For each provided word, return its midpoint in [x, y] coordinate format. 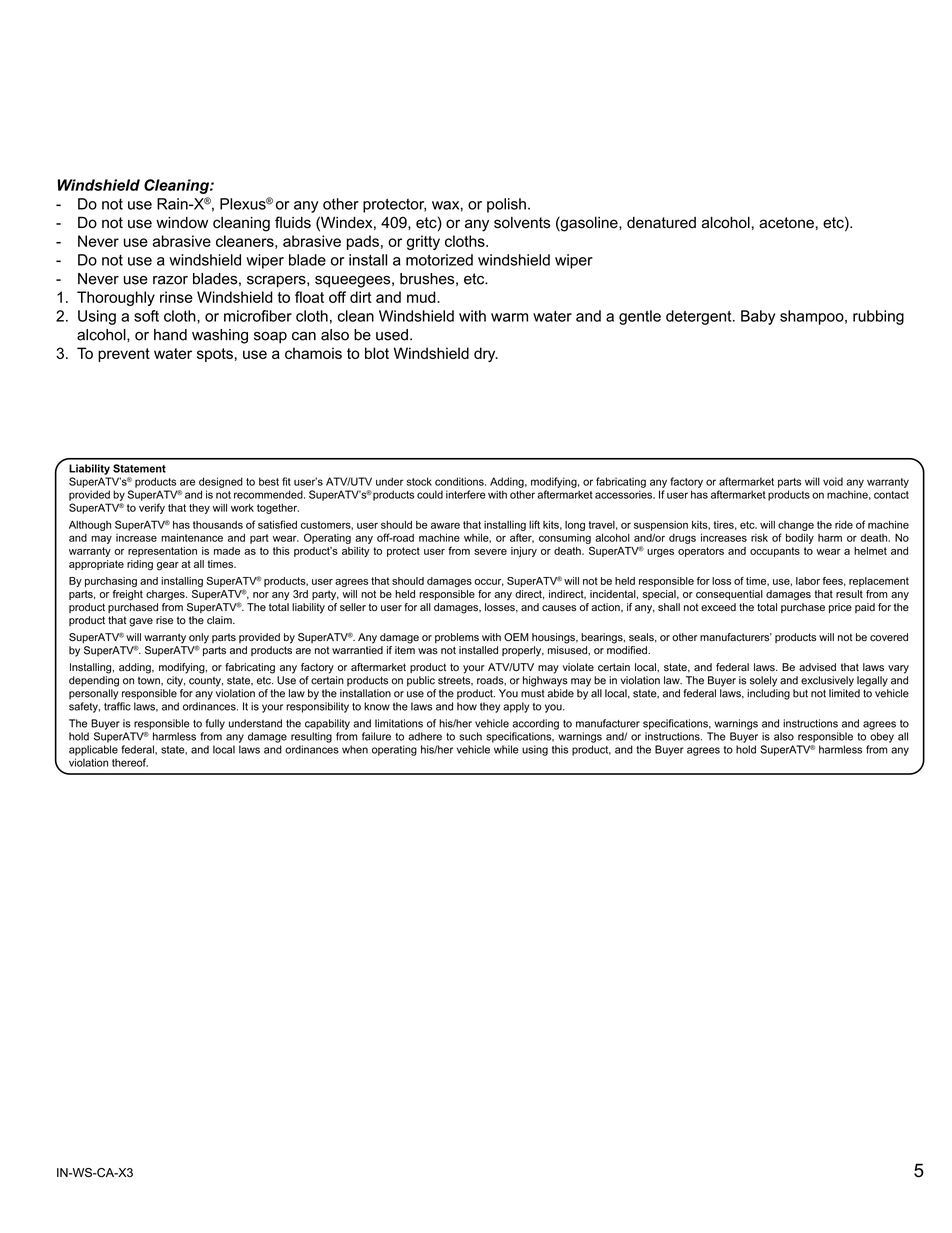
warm [509, 317]
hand [170, 335]
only [199, 639]
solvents [522, 223]
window [182, 223]
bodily [800, 538]
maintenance [192, 537]
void [833, 481]
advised [817, 667]
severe [490, 552]
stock [419, 481]
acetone [786, 223]
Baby [758, 317]
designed [221, 482]
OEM [516, 637]
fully [215, 724]
